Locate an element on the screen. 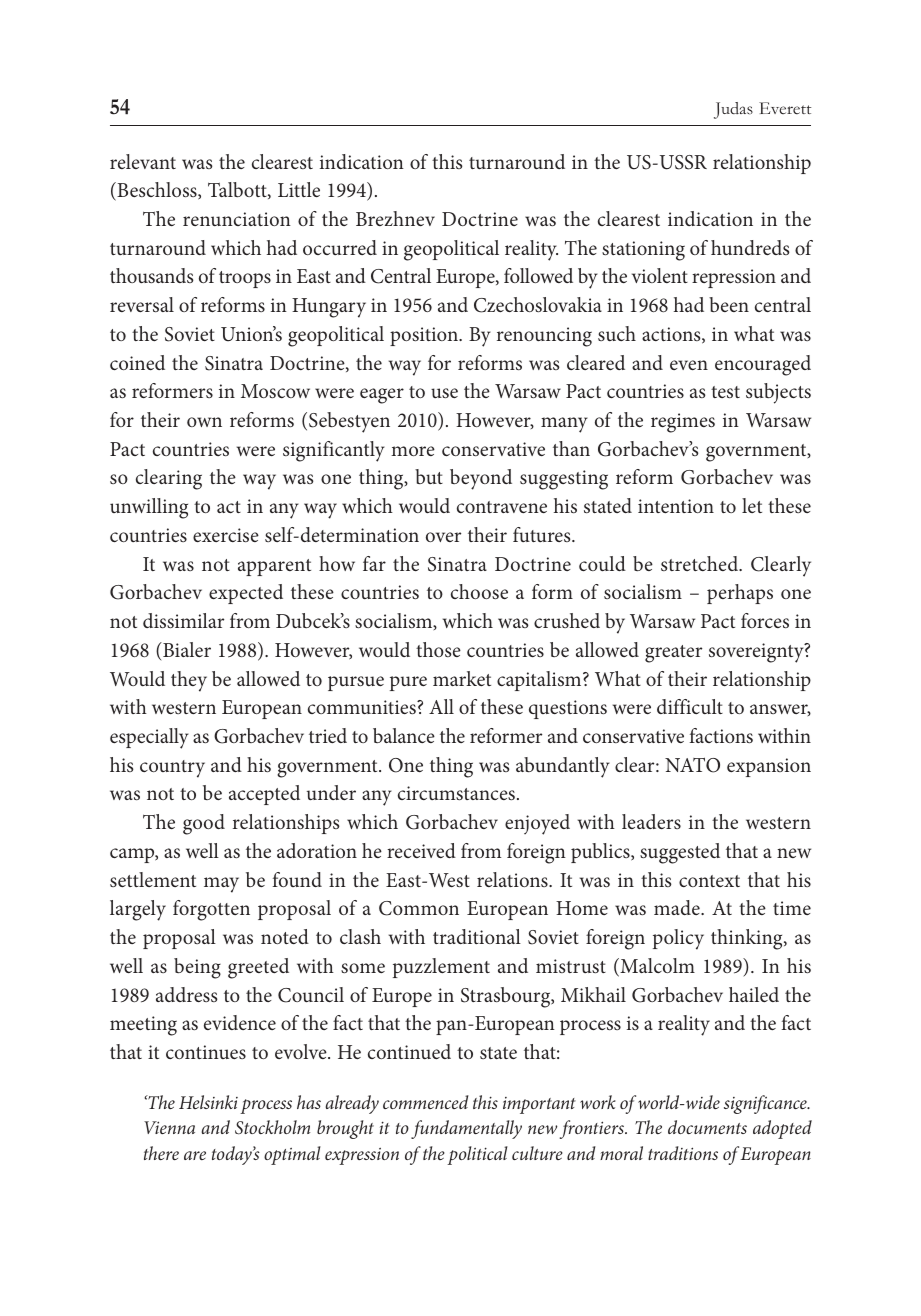 Image resolution: width=921 pixels, height=1316 pixels. Judas is located at coordinates (733, 110).
